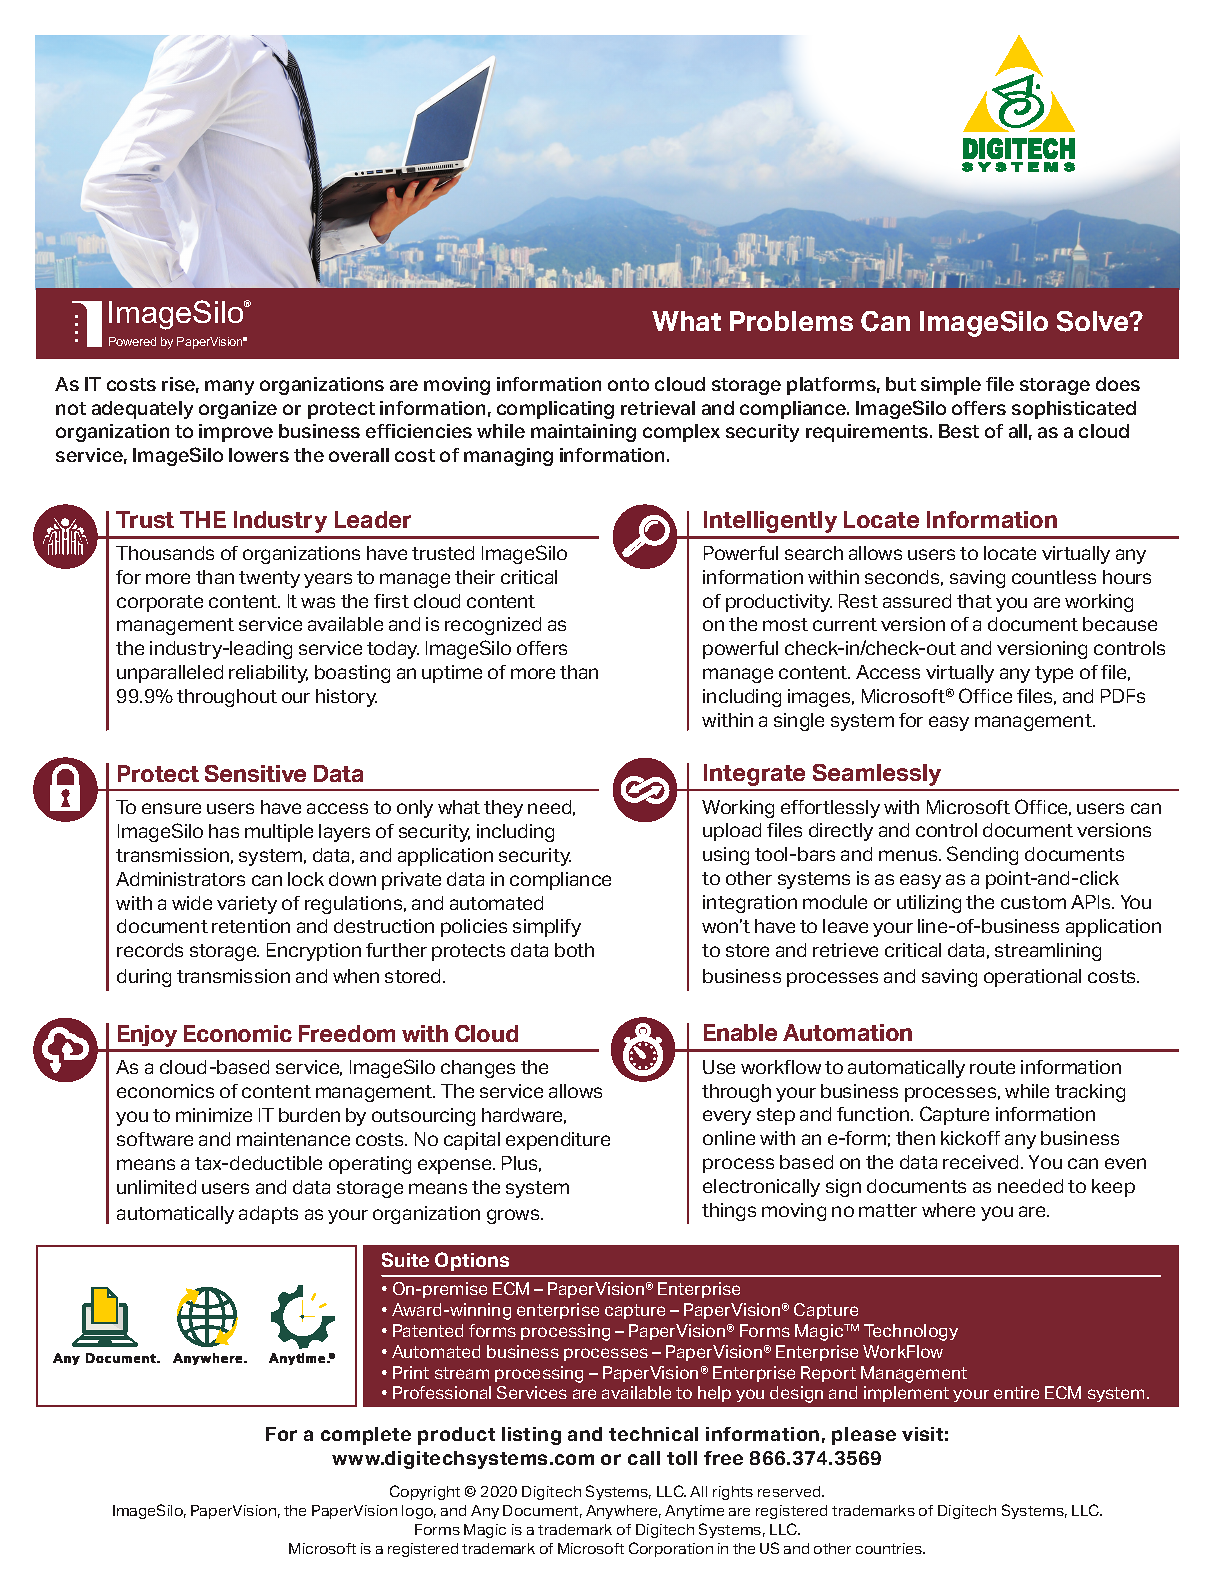  What do you see at coordinates (366, 1436) in the page?
I see `complete` at bounding box center [366, 1436].
